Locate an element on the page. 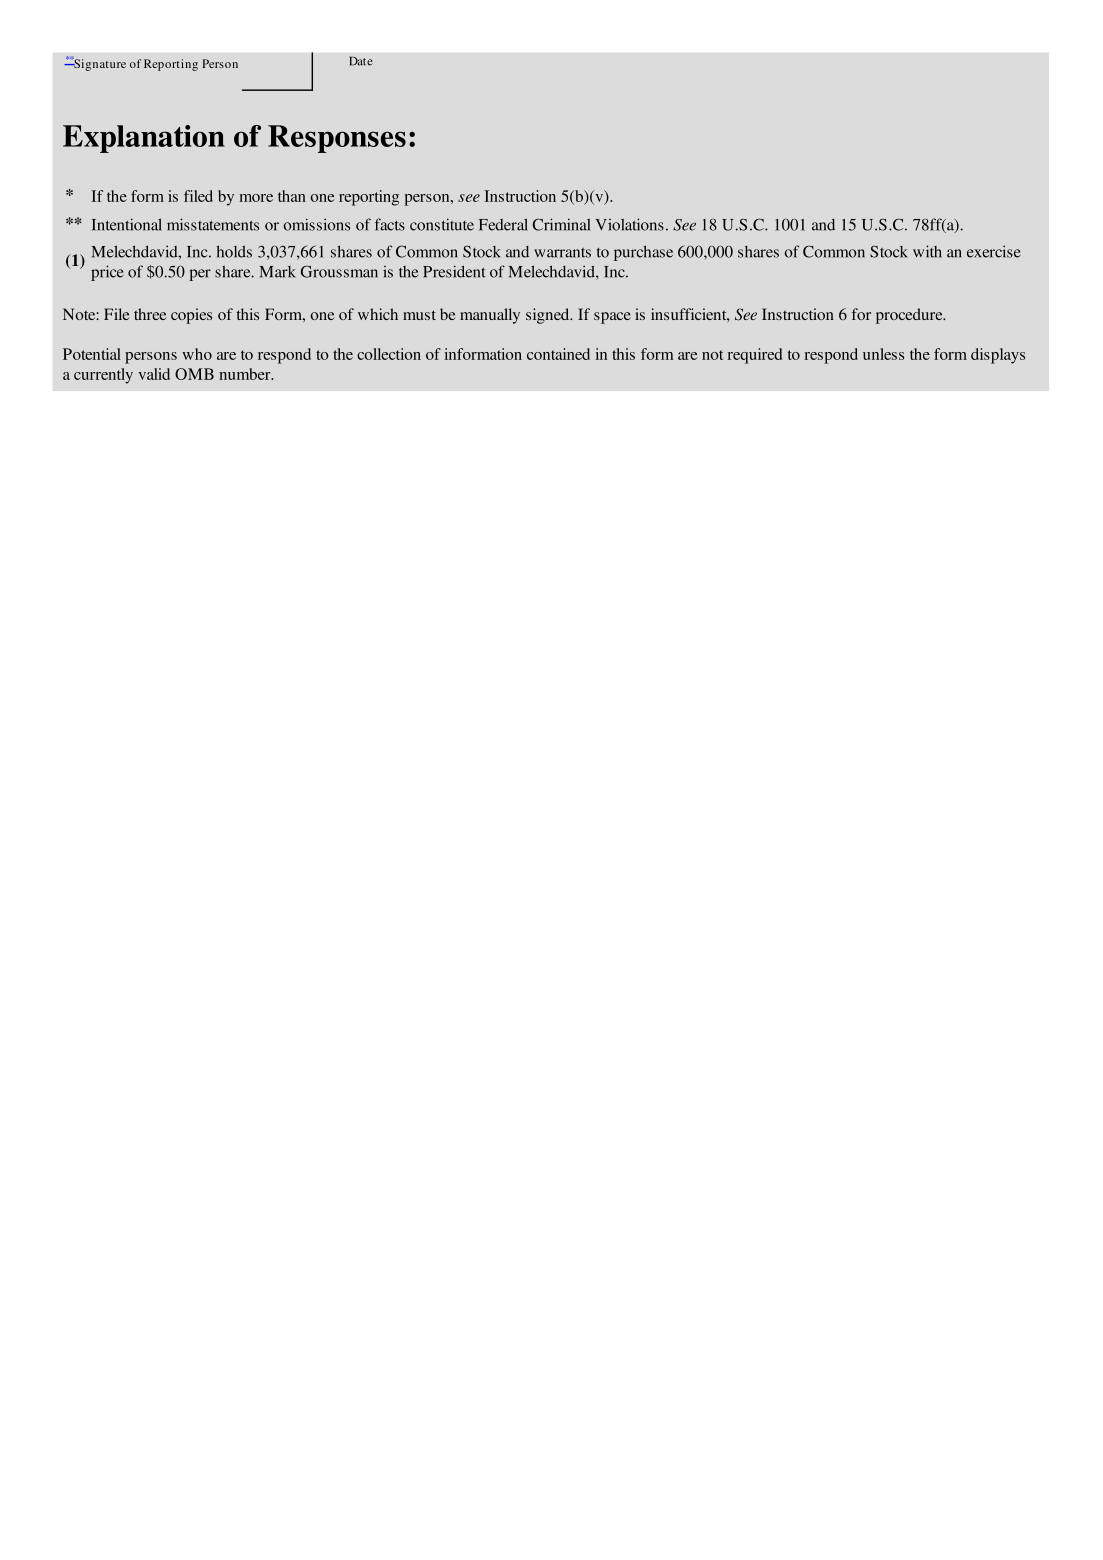 The width and height of the document is (1103, 1560). Explanation is located at coordinates (144, 139).
